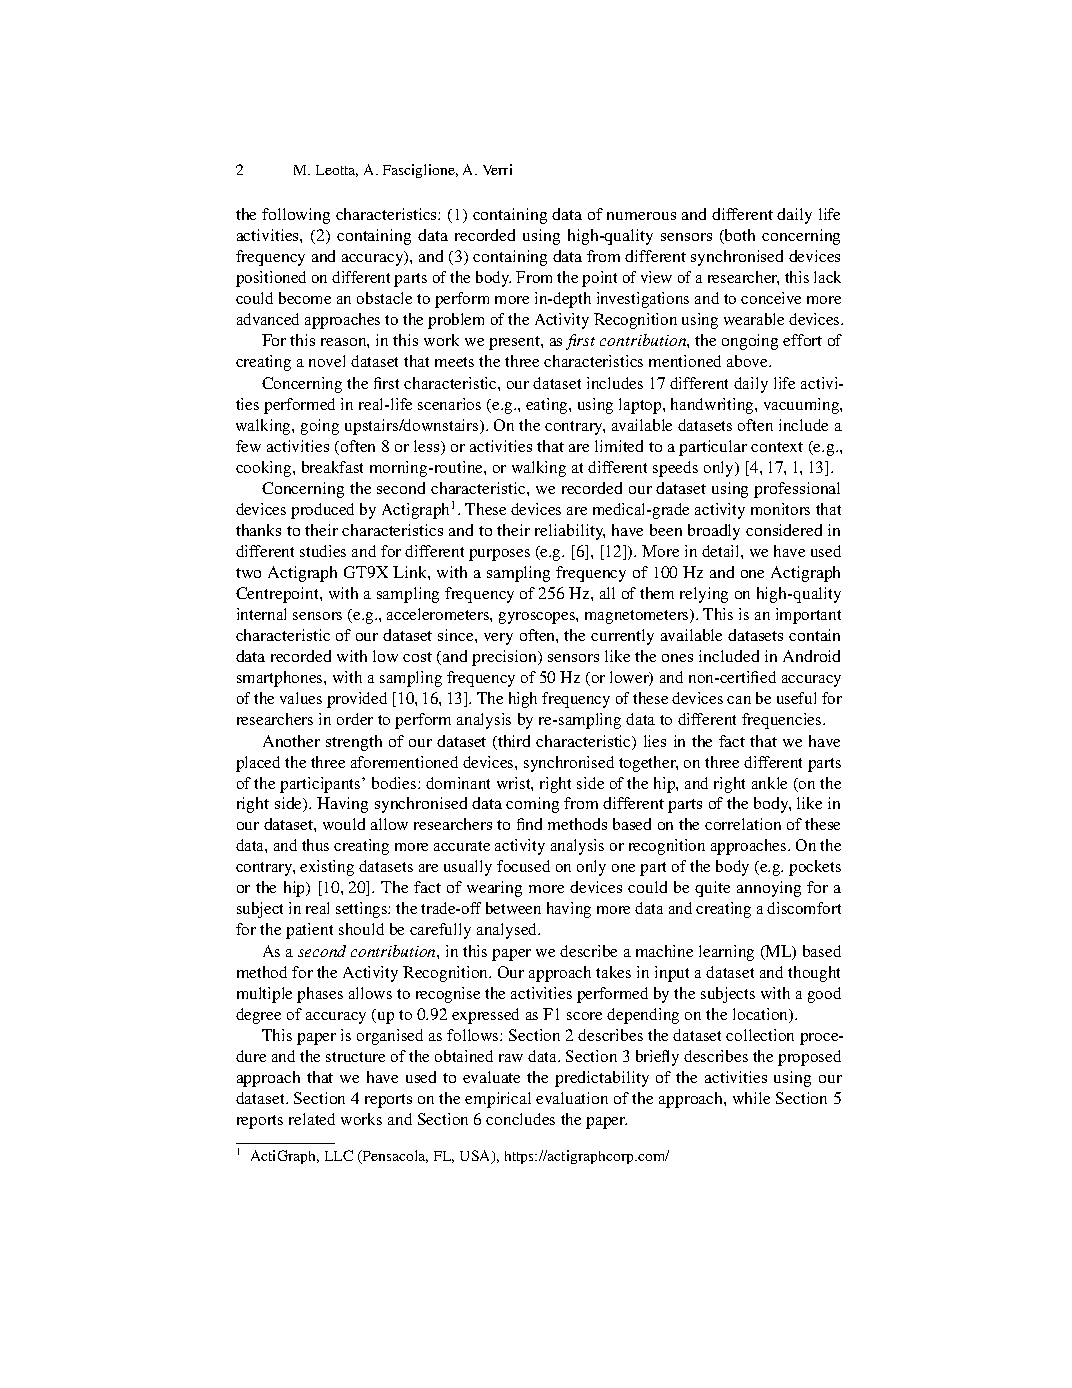 Image resolution: width=1072 pixels, height=1388 pixels. Describe the element at coordinates (739, 236) in the document. I see `both` at that location.
